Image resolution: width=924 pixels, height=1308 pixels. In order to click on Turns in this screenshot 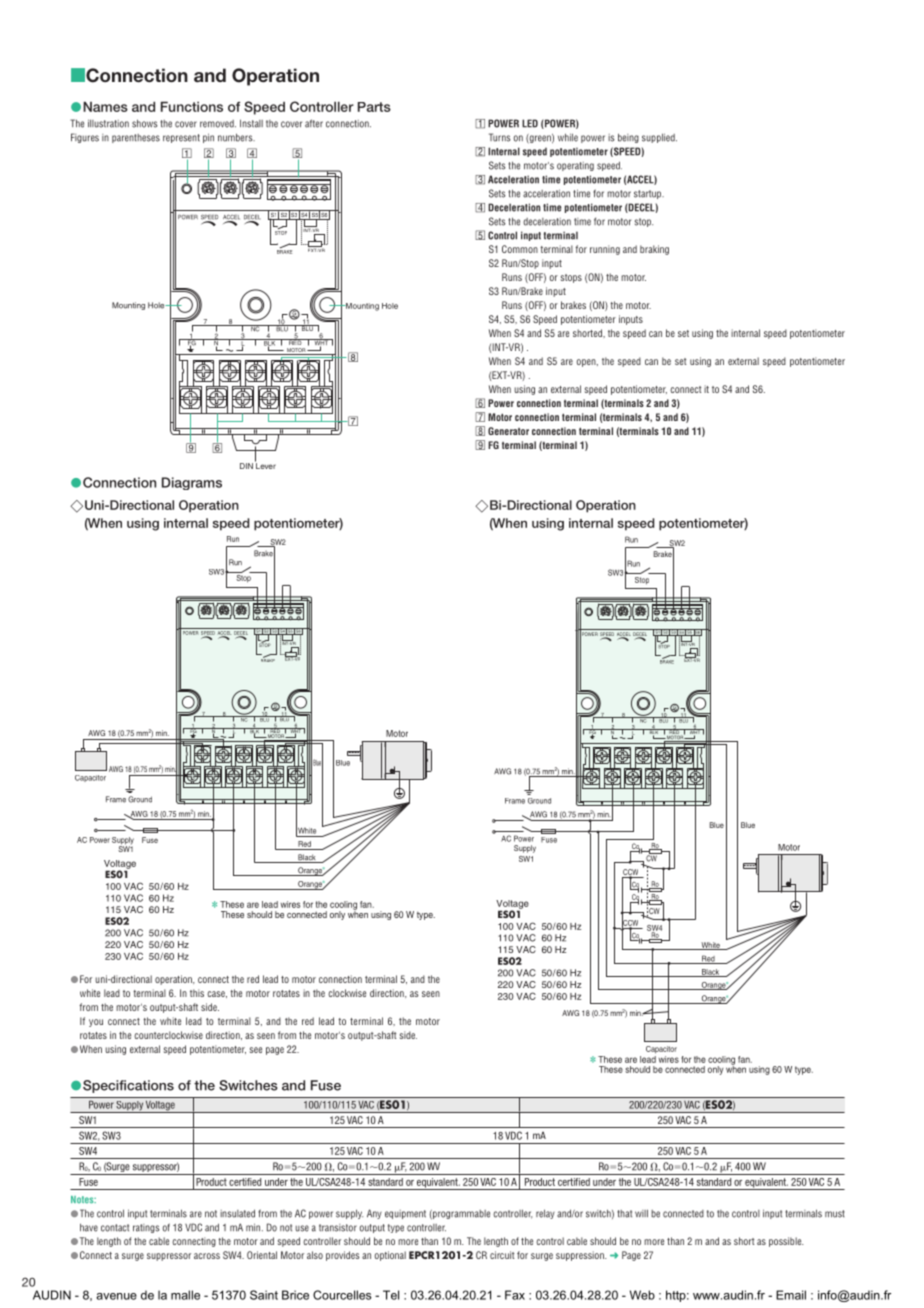, I will do `click(500, 137)`.
